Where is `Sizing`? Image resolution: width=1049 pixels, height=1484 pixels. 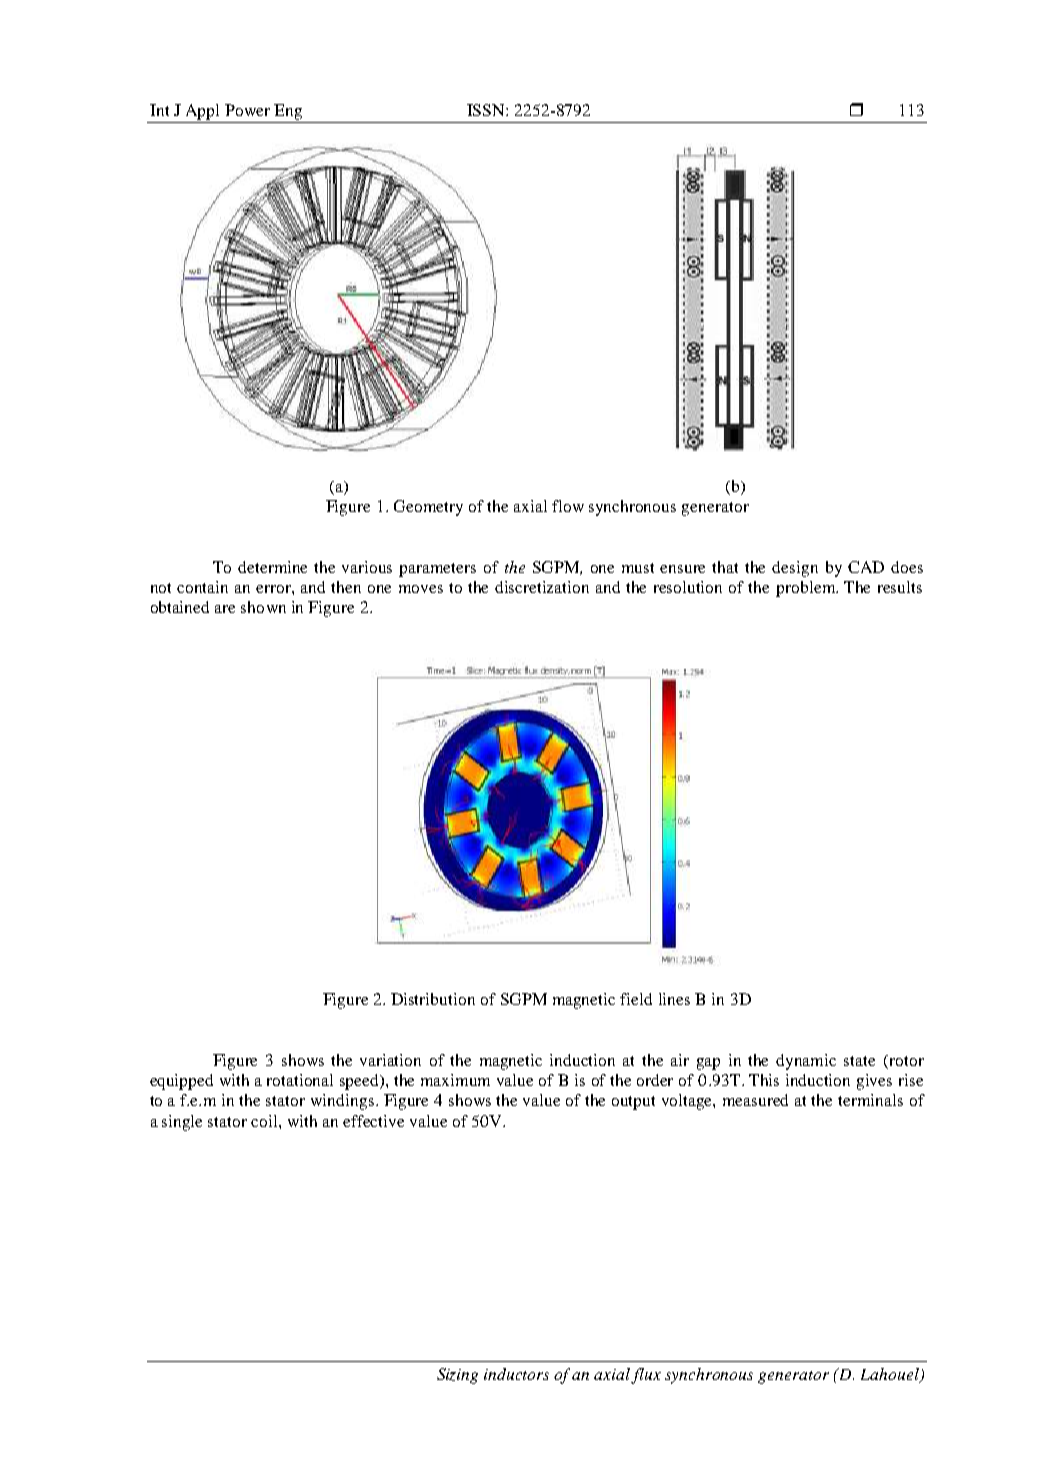
Sizing is located at coordinates (457, 1376).
